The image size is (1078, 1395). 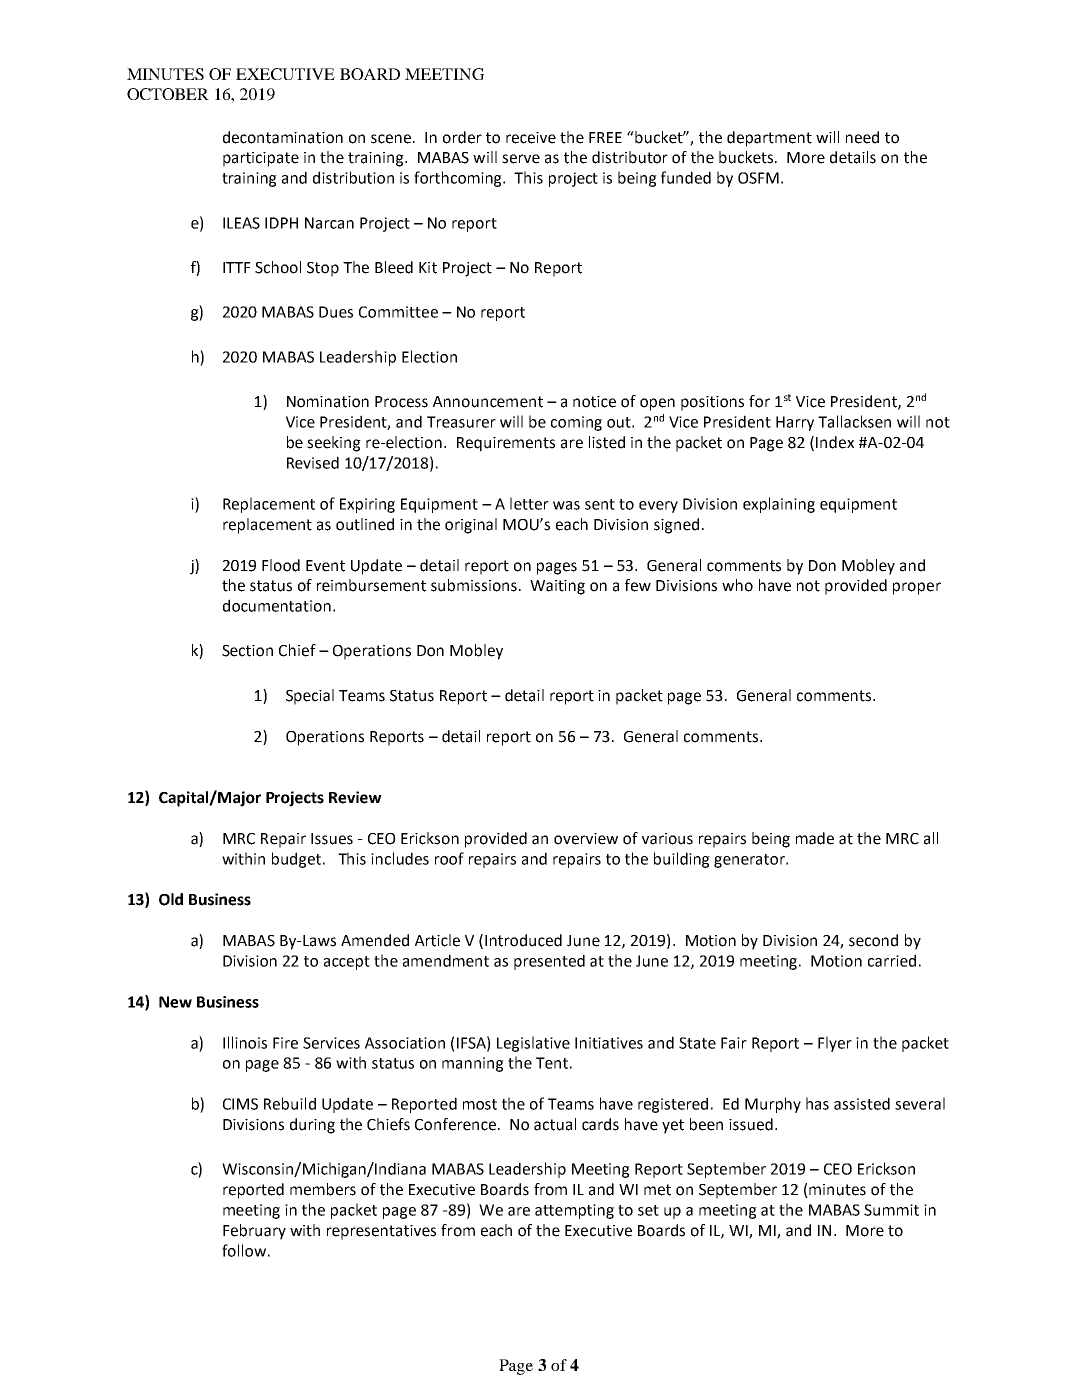 What do you see at coordinates (574, 1211) in the page?
I see `attempting` at bounding box center [574, 1211].
